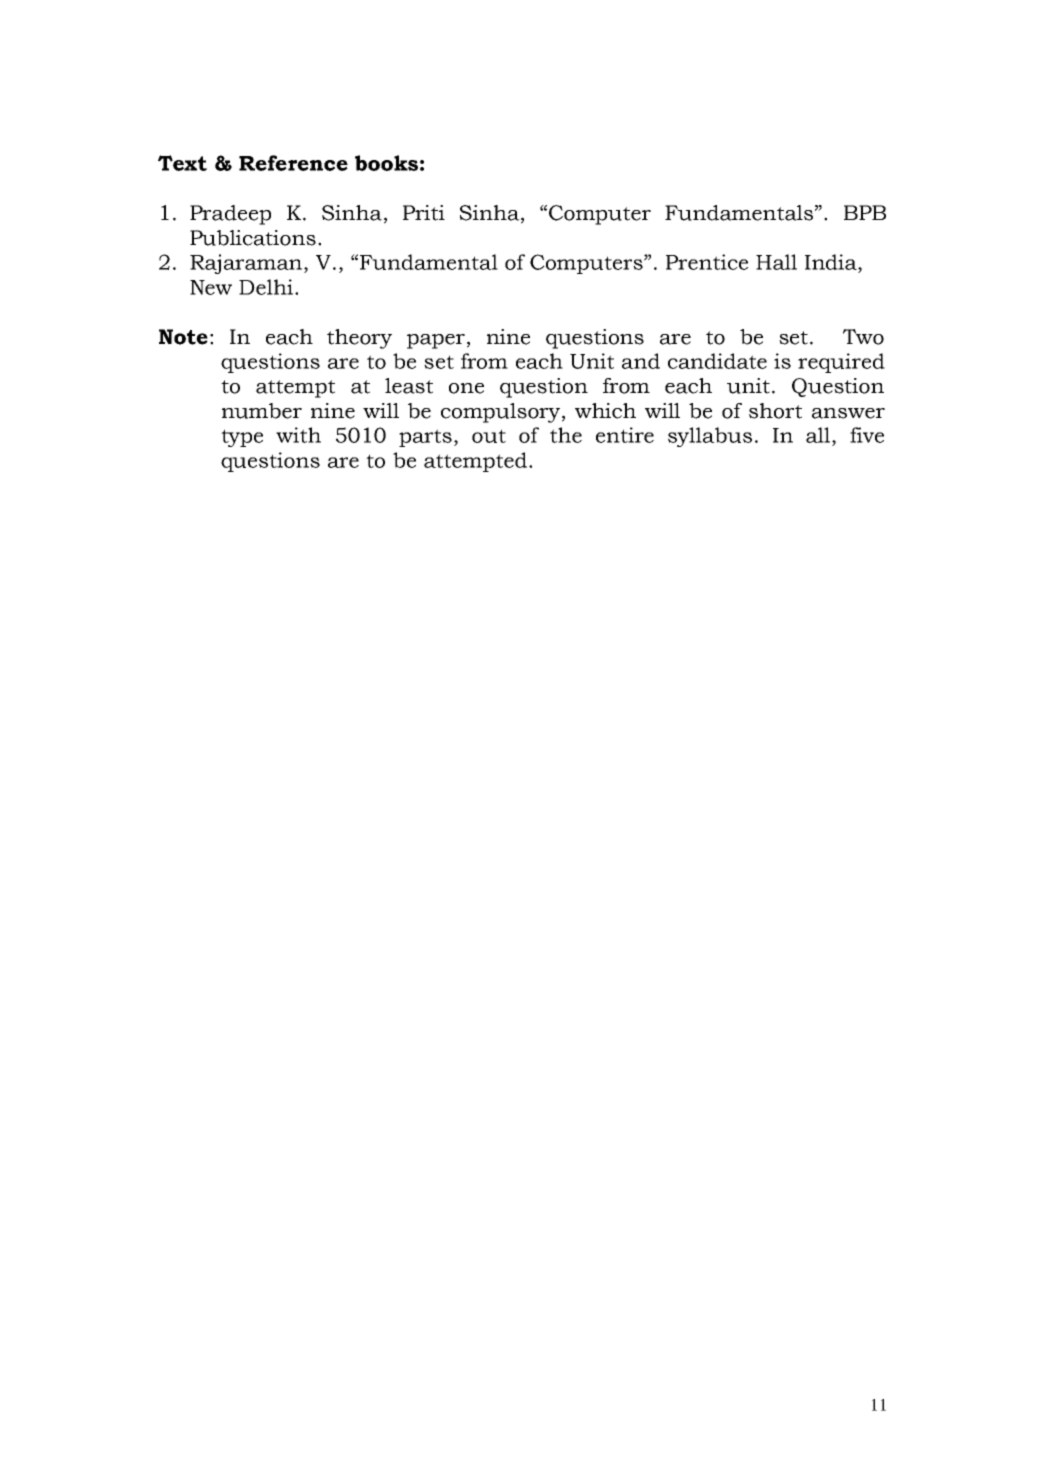  What do you see at coordinates (253, 238) in the screenshot?
I see `Publications` at bounding box center [253, 238].
